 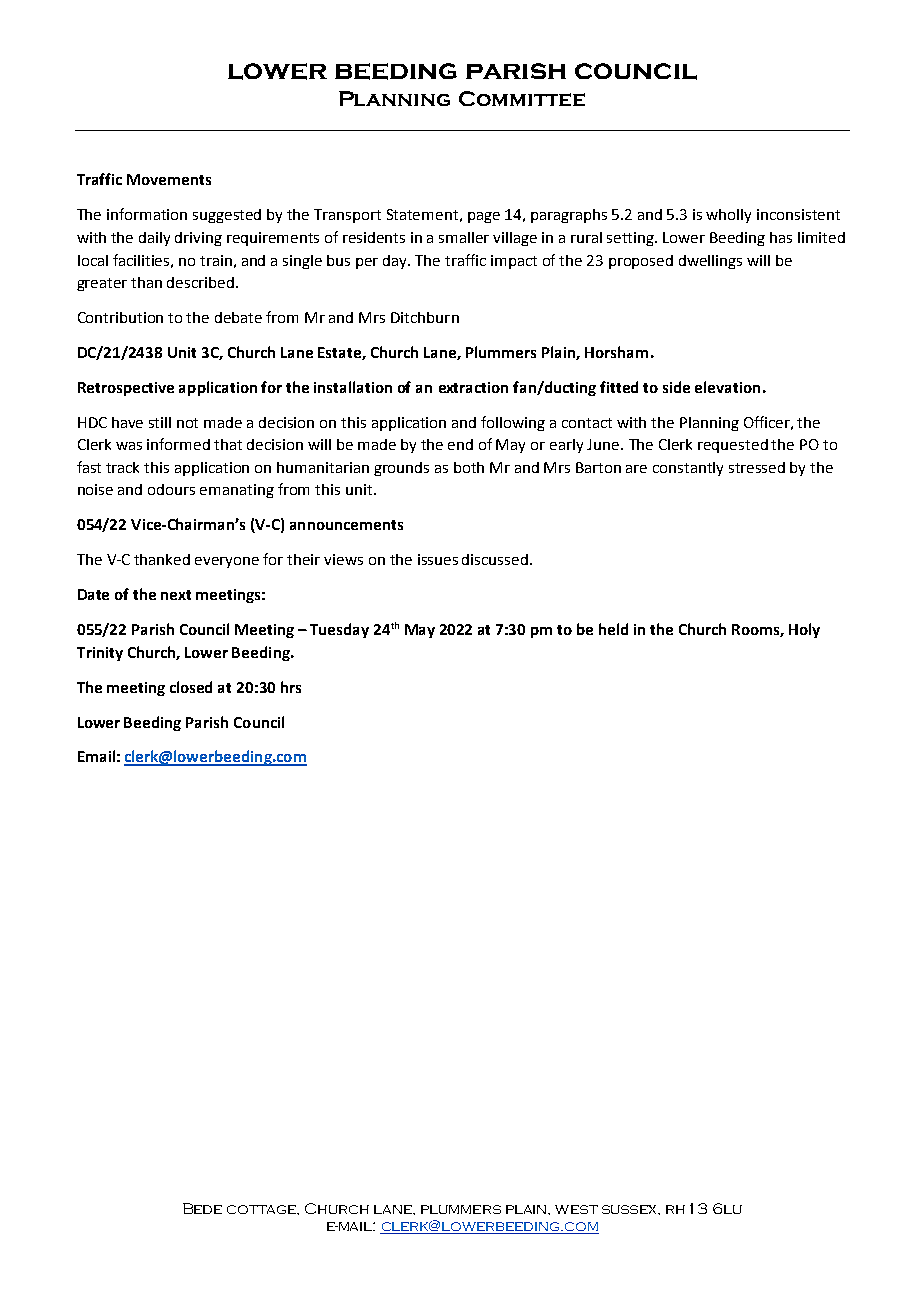 I want to click on west, so click(x=576, y=1209).
